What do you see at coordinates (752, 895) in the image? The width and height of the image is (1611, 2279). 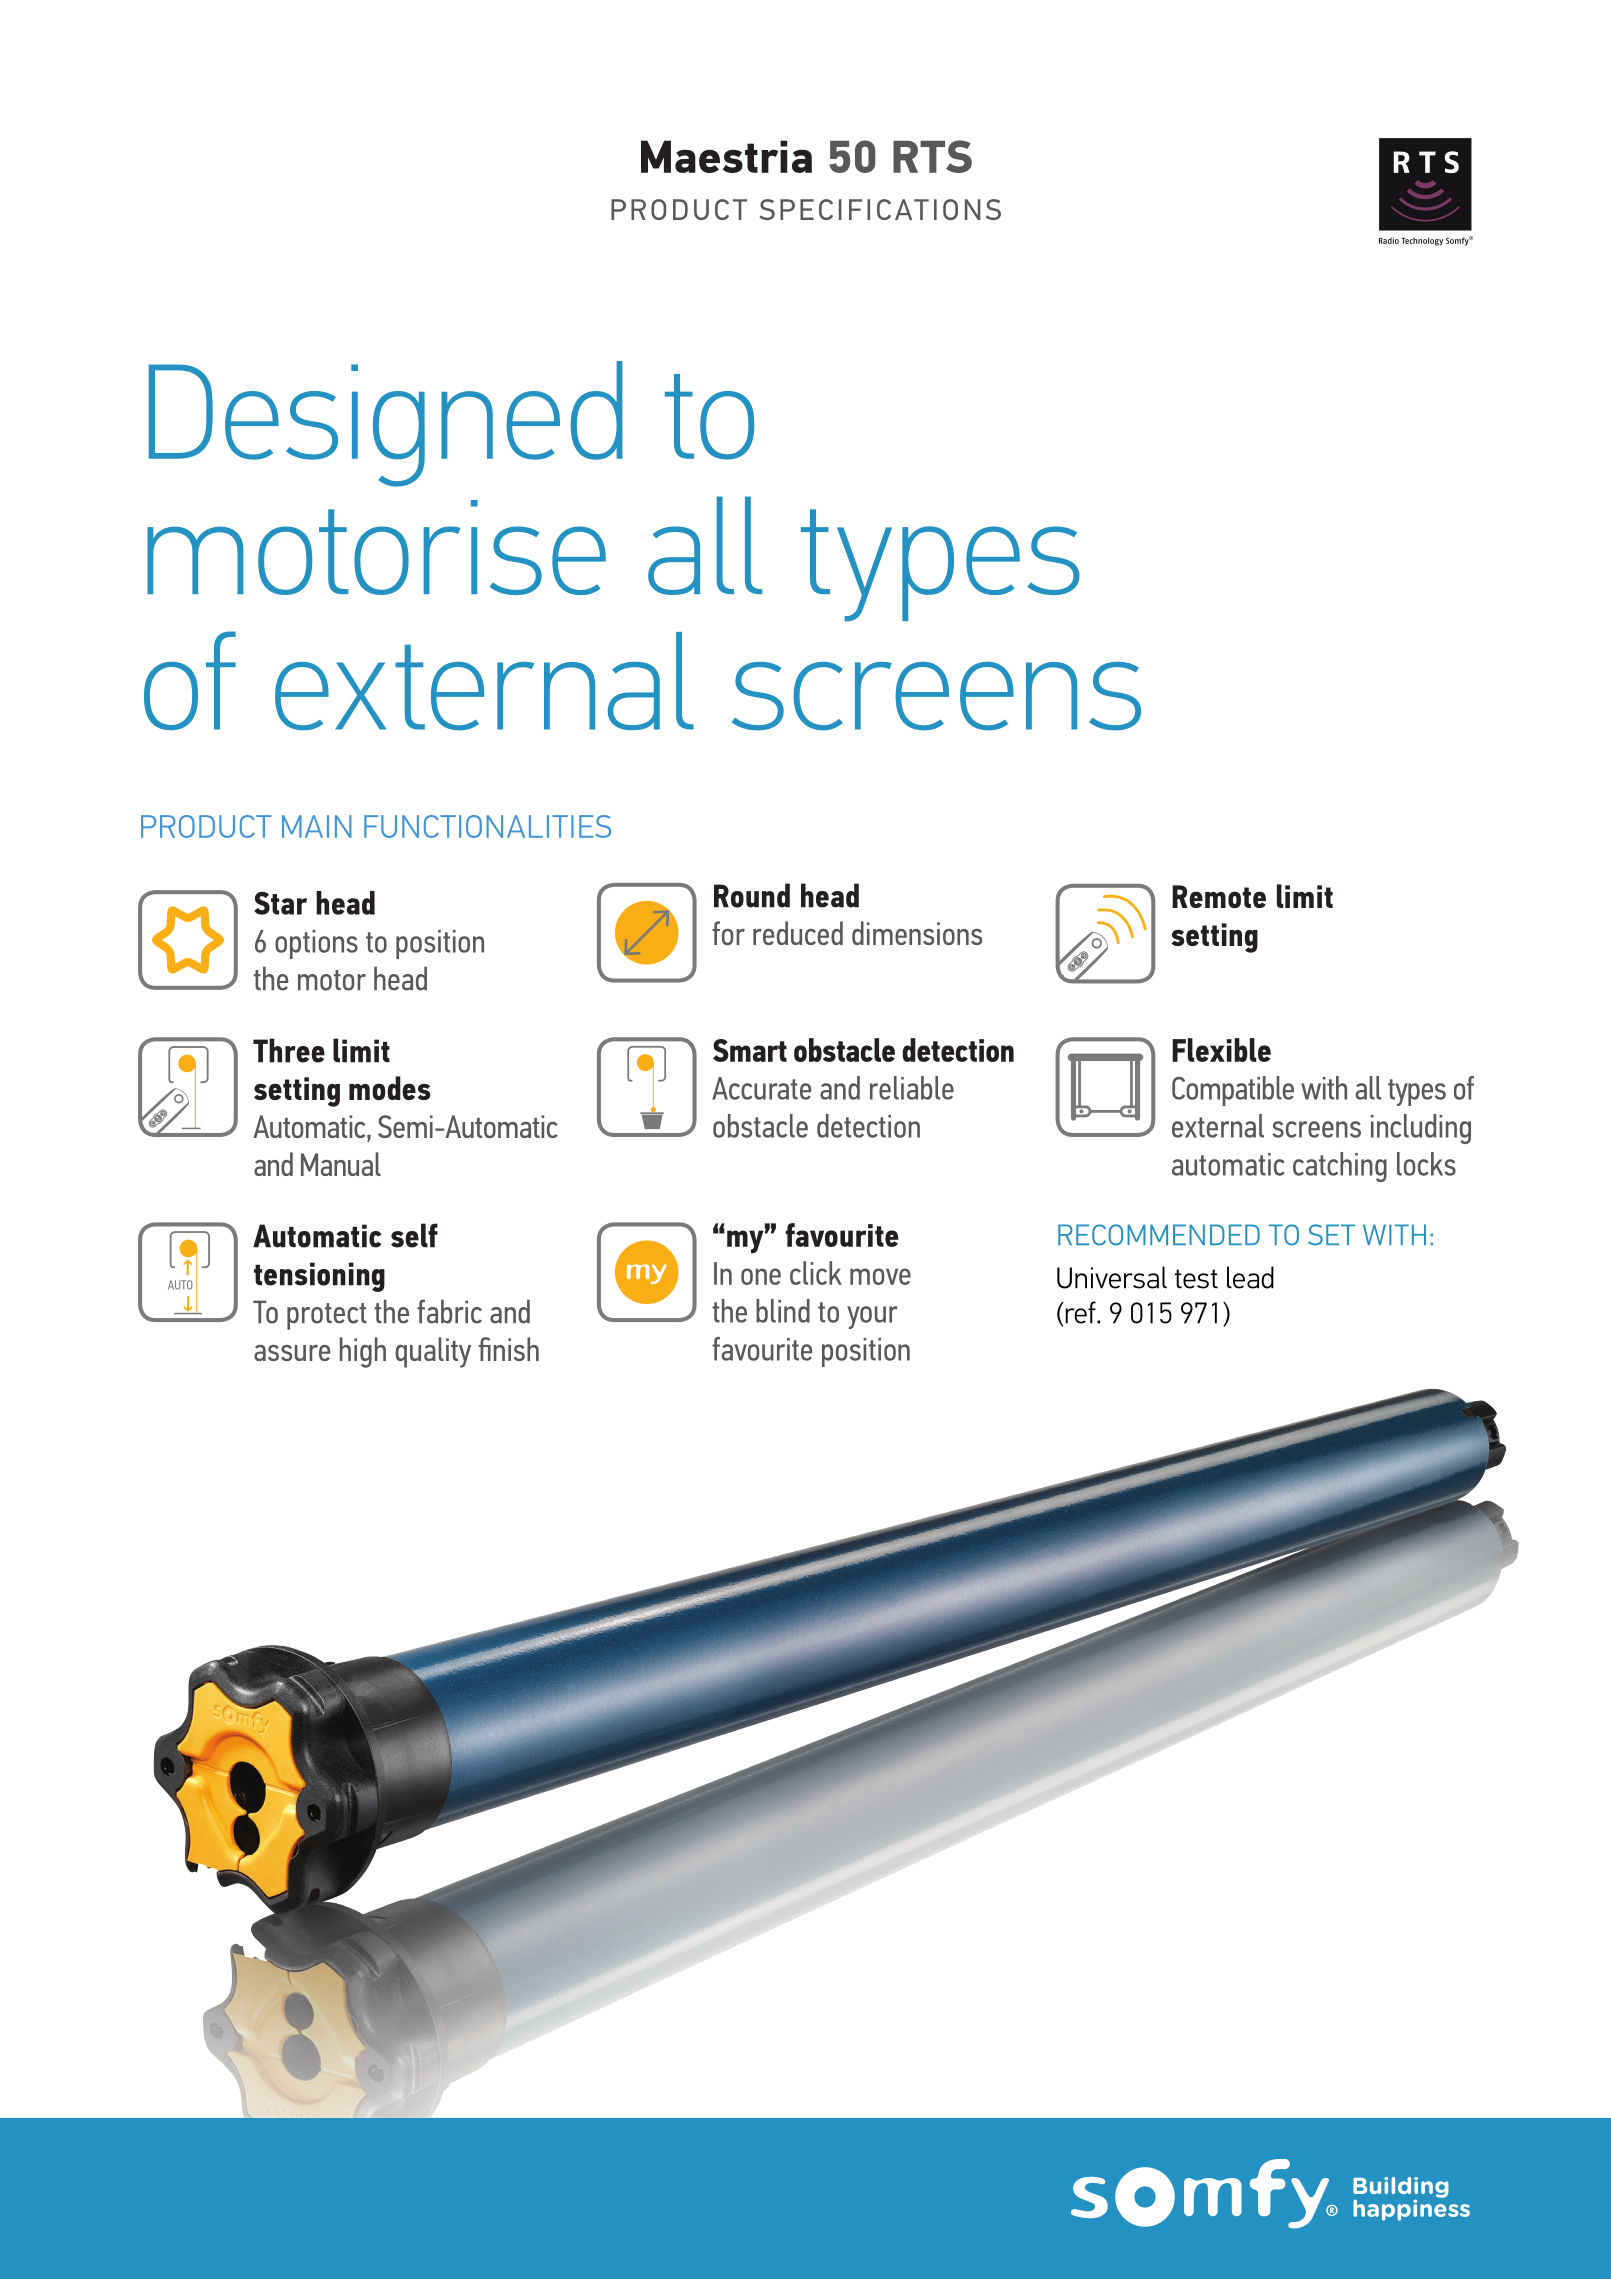 I see `Round` at bounding box center [752, 895].
